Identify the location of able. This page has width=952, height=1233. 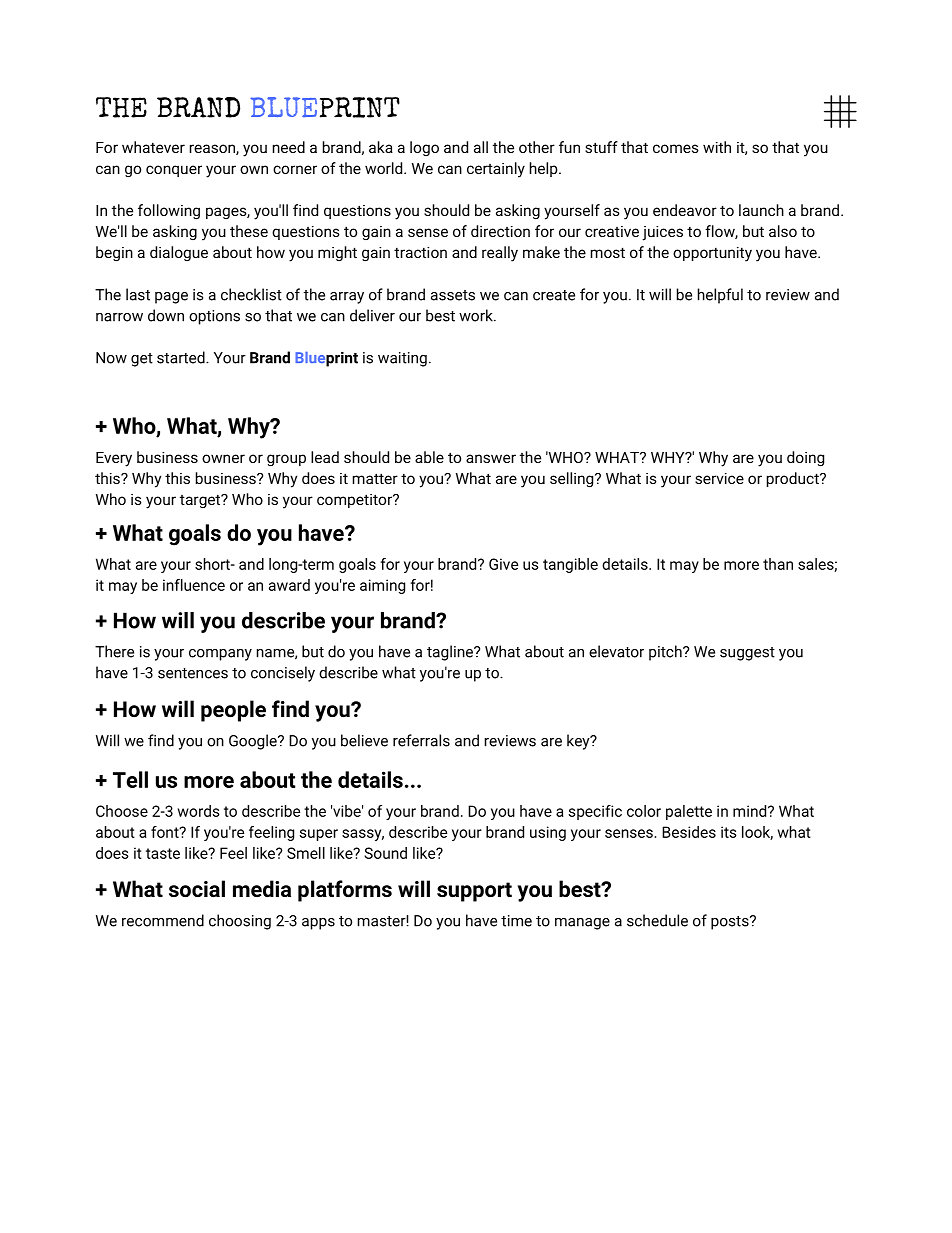
(429, 457).
